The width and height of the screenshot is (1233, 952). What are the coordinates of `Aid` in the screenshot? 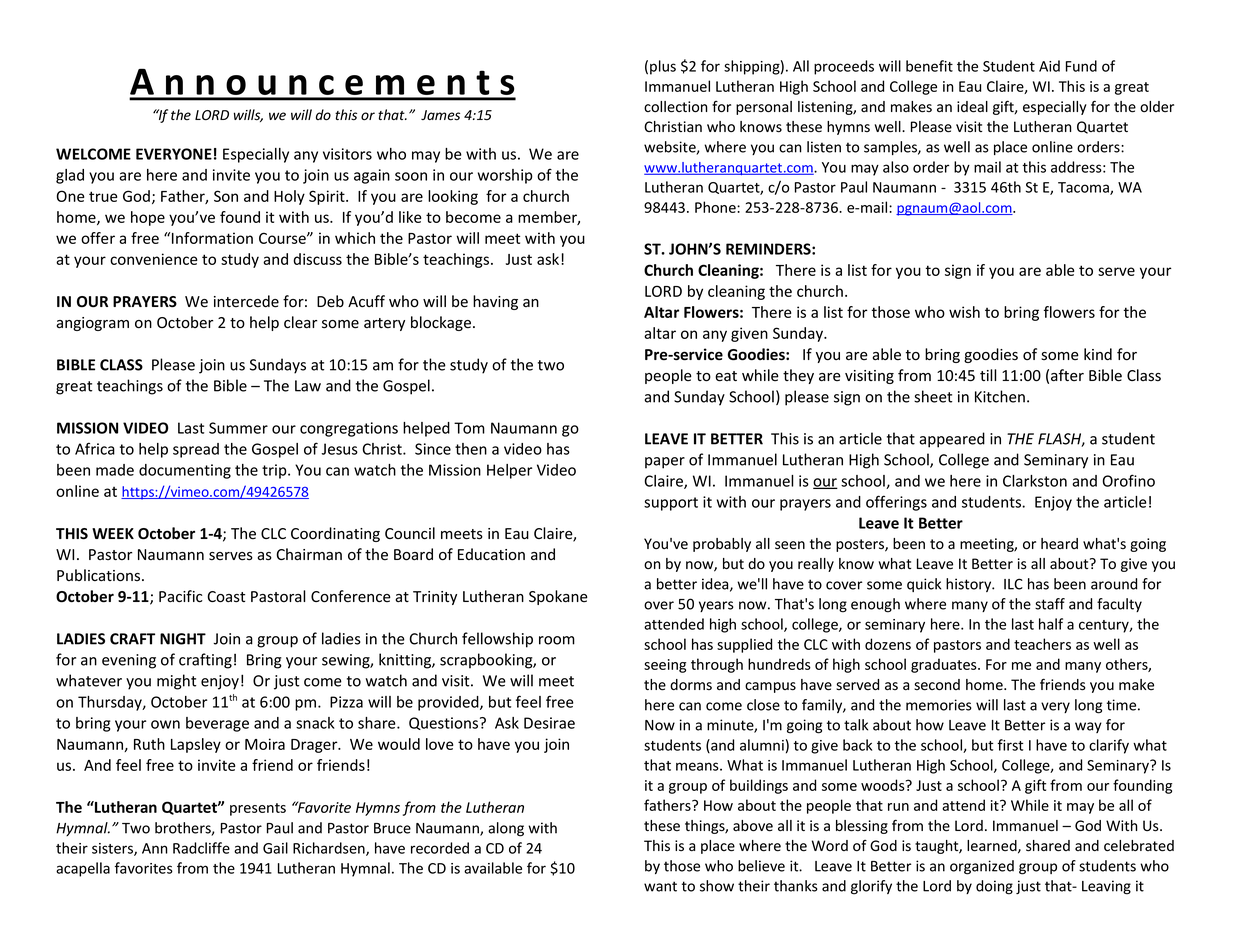 It's located at (1049, 66).
